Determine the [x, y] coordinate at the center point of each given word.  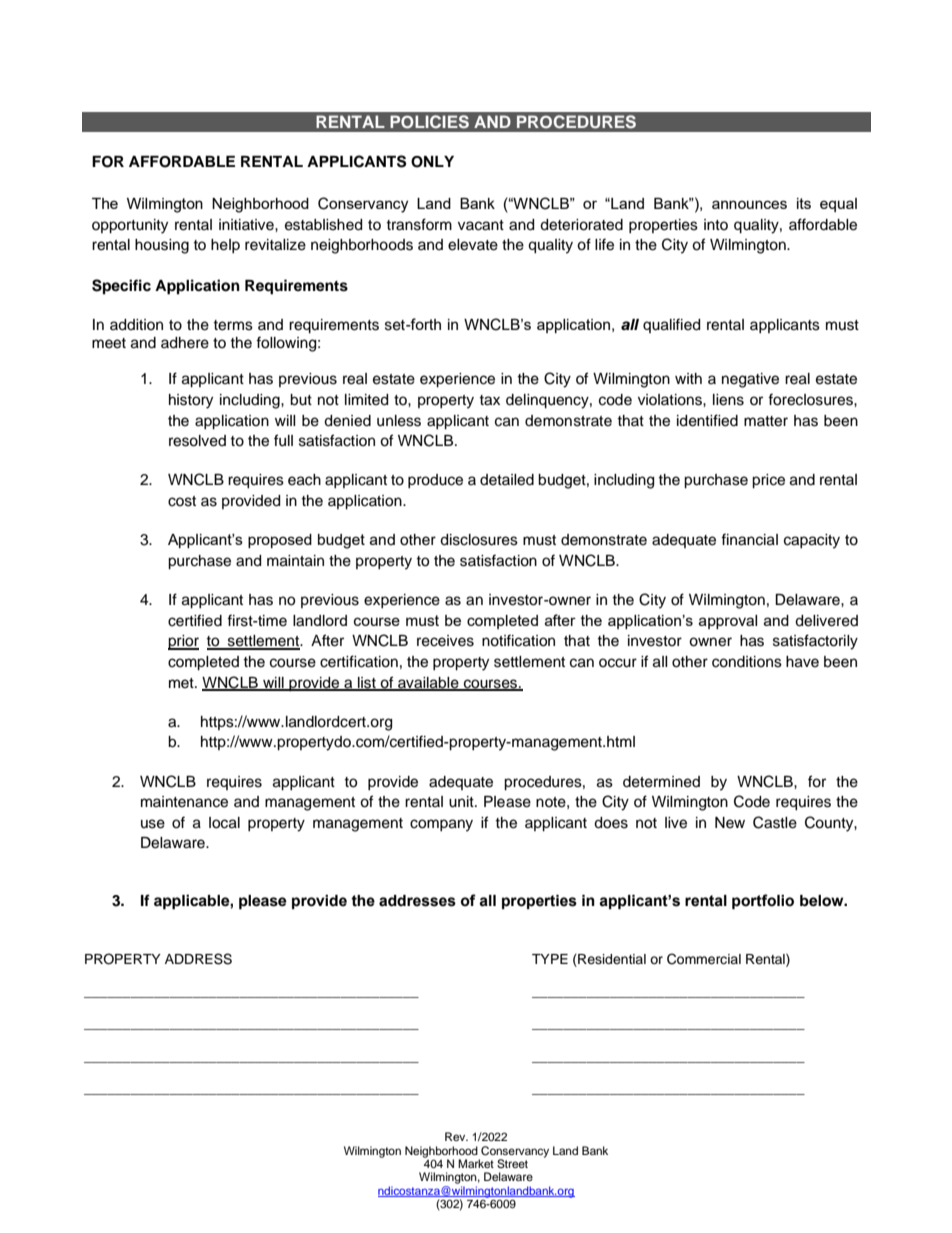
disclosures [479, 540]
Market [476, 1163]
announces [749, 204]
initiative [247, 225]
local [224, 823]
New [730, 823]
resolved [197, 441]
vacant [481, 225]
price [768, 481]
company [441, 825]
